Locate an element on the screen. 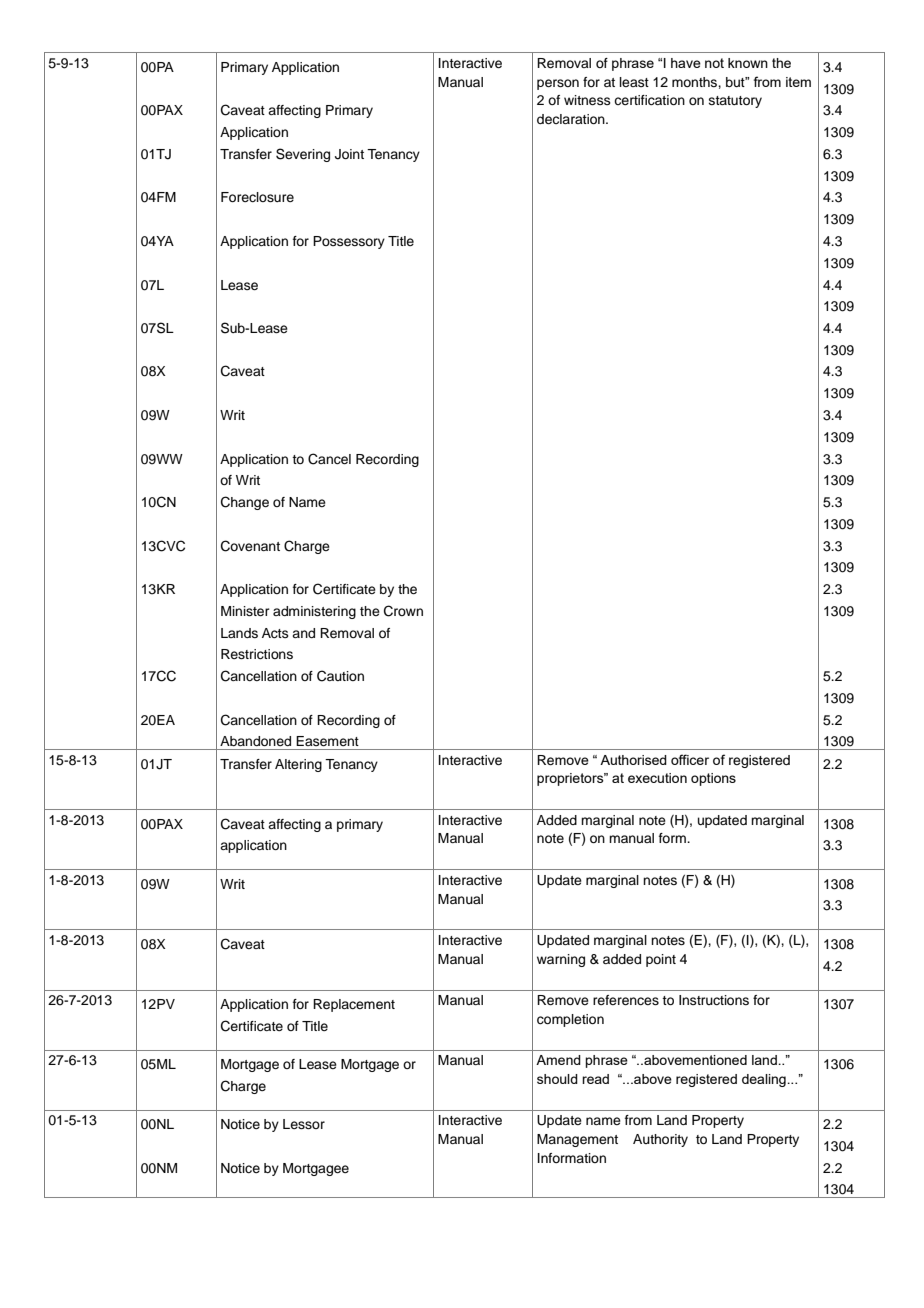  Lessor is located at coordinates (304, 1124).
